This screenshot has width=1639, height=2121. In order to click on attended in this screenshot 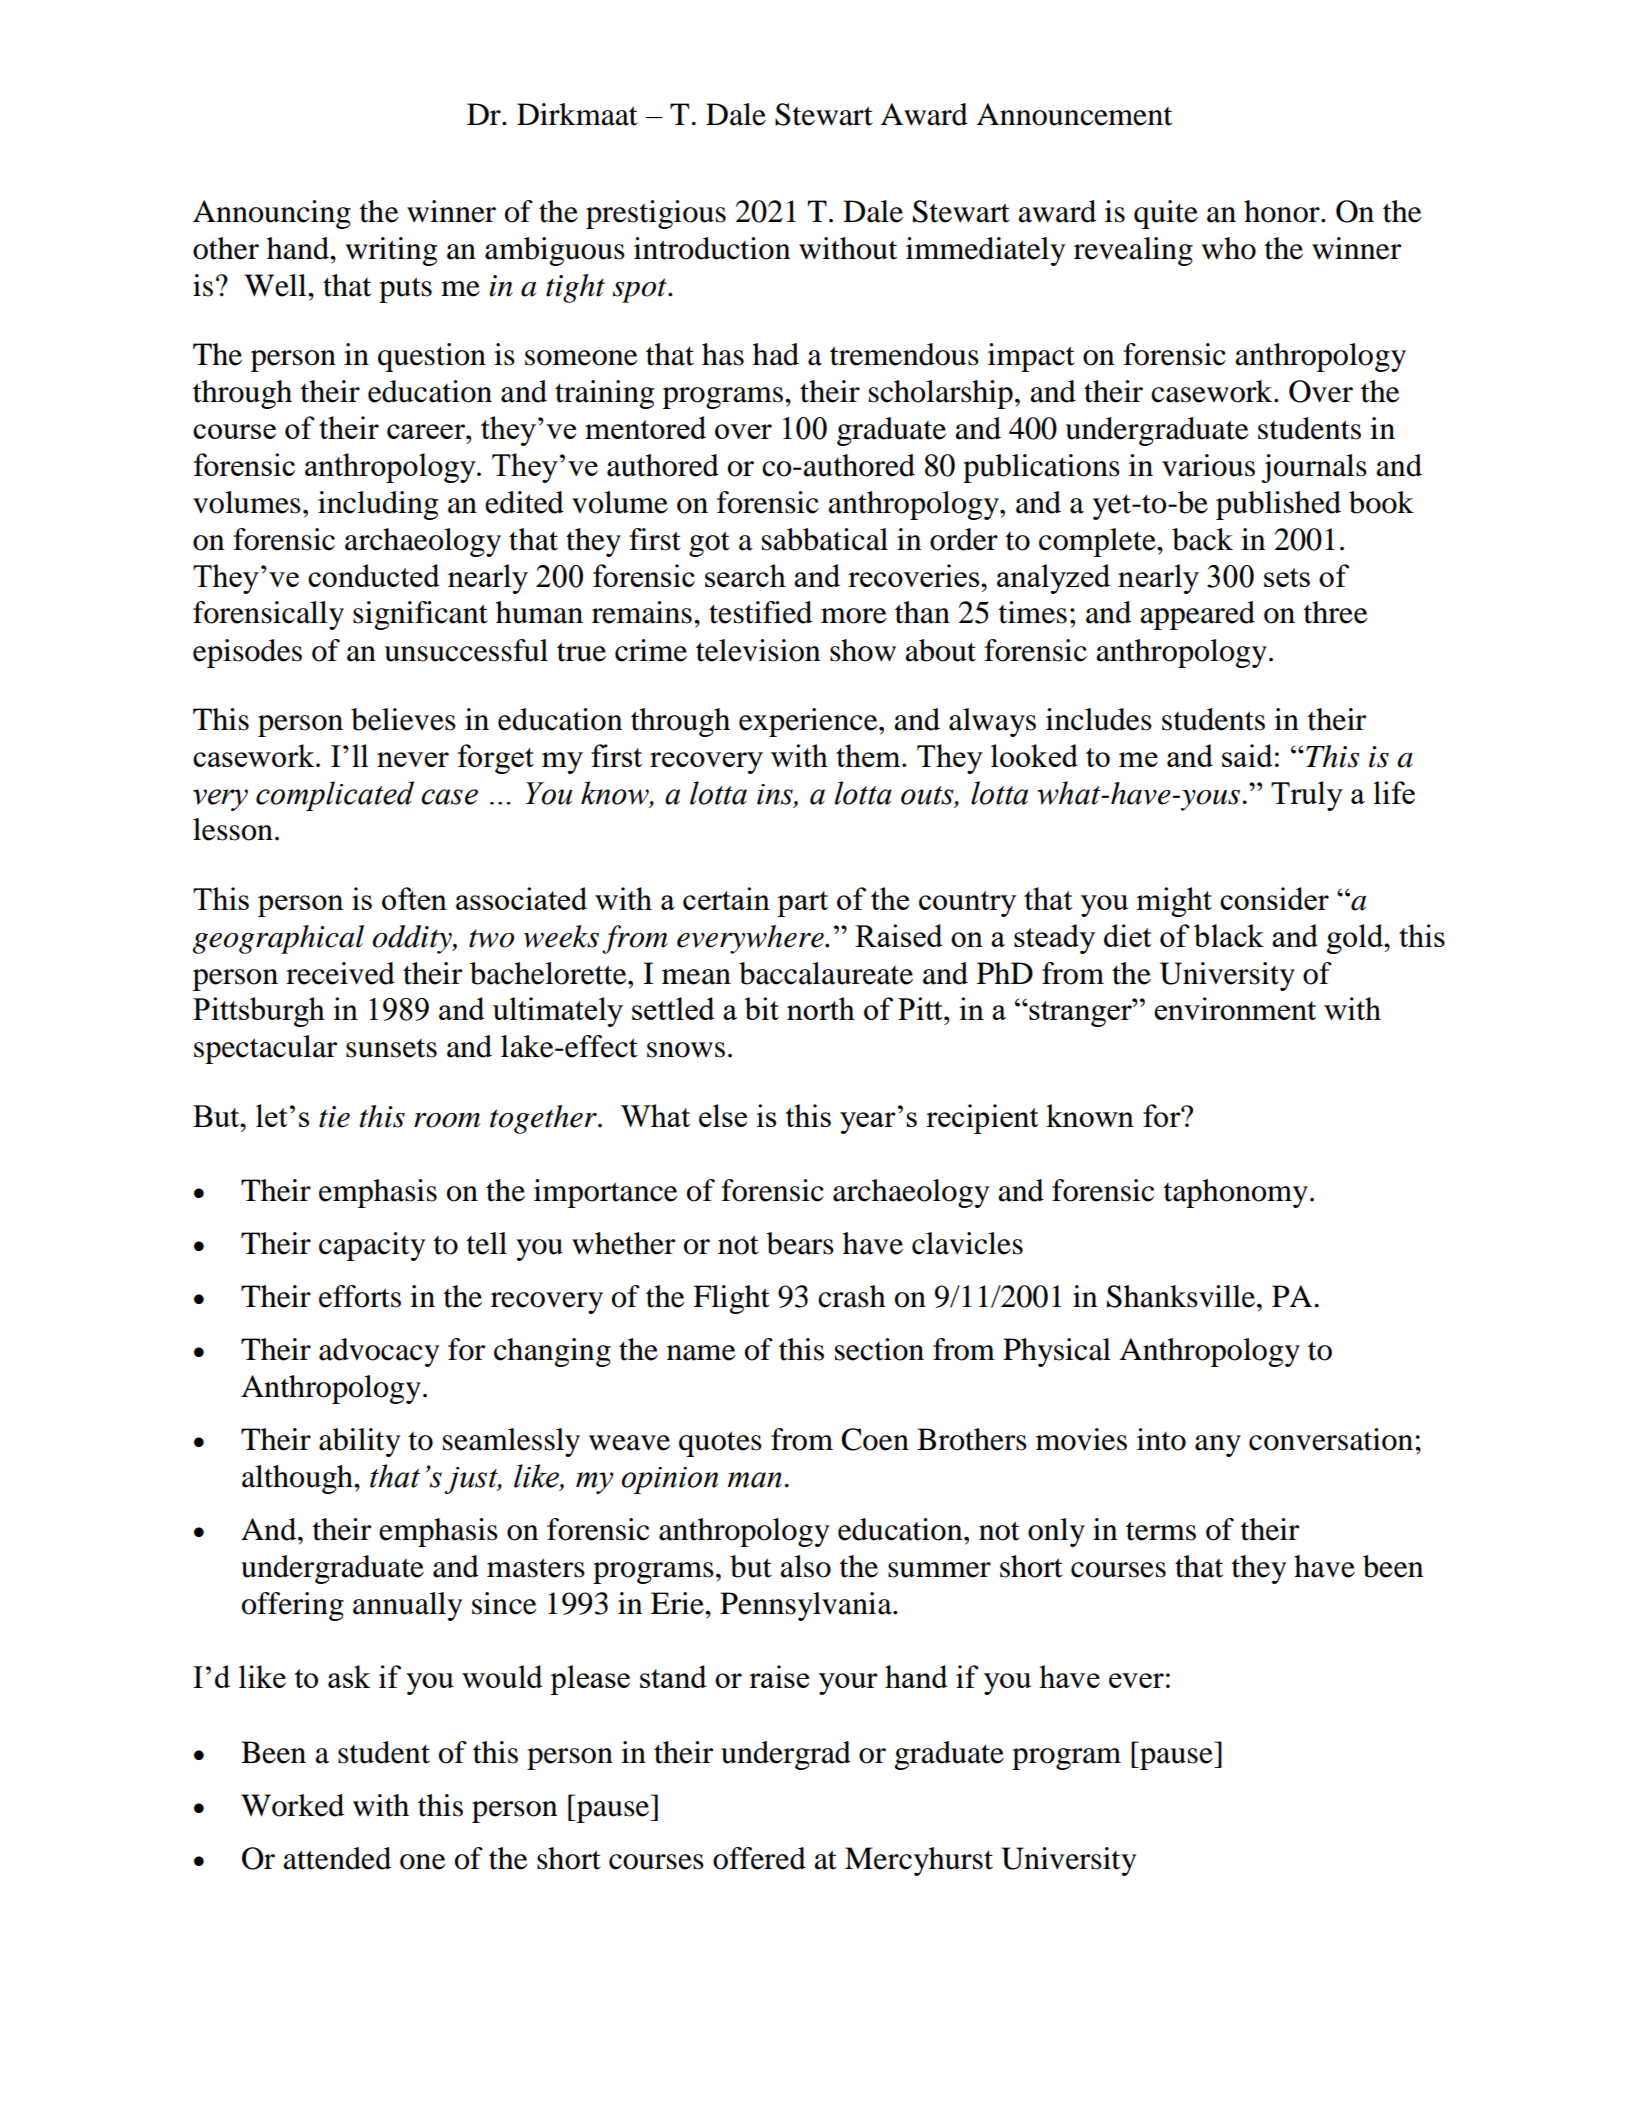, I will do `click(337, 1858)`.
